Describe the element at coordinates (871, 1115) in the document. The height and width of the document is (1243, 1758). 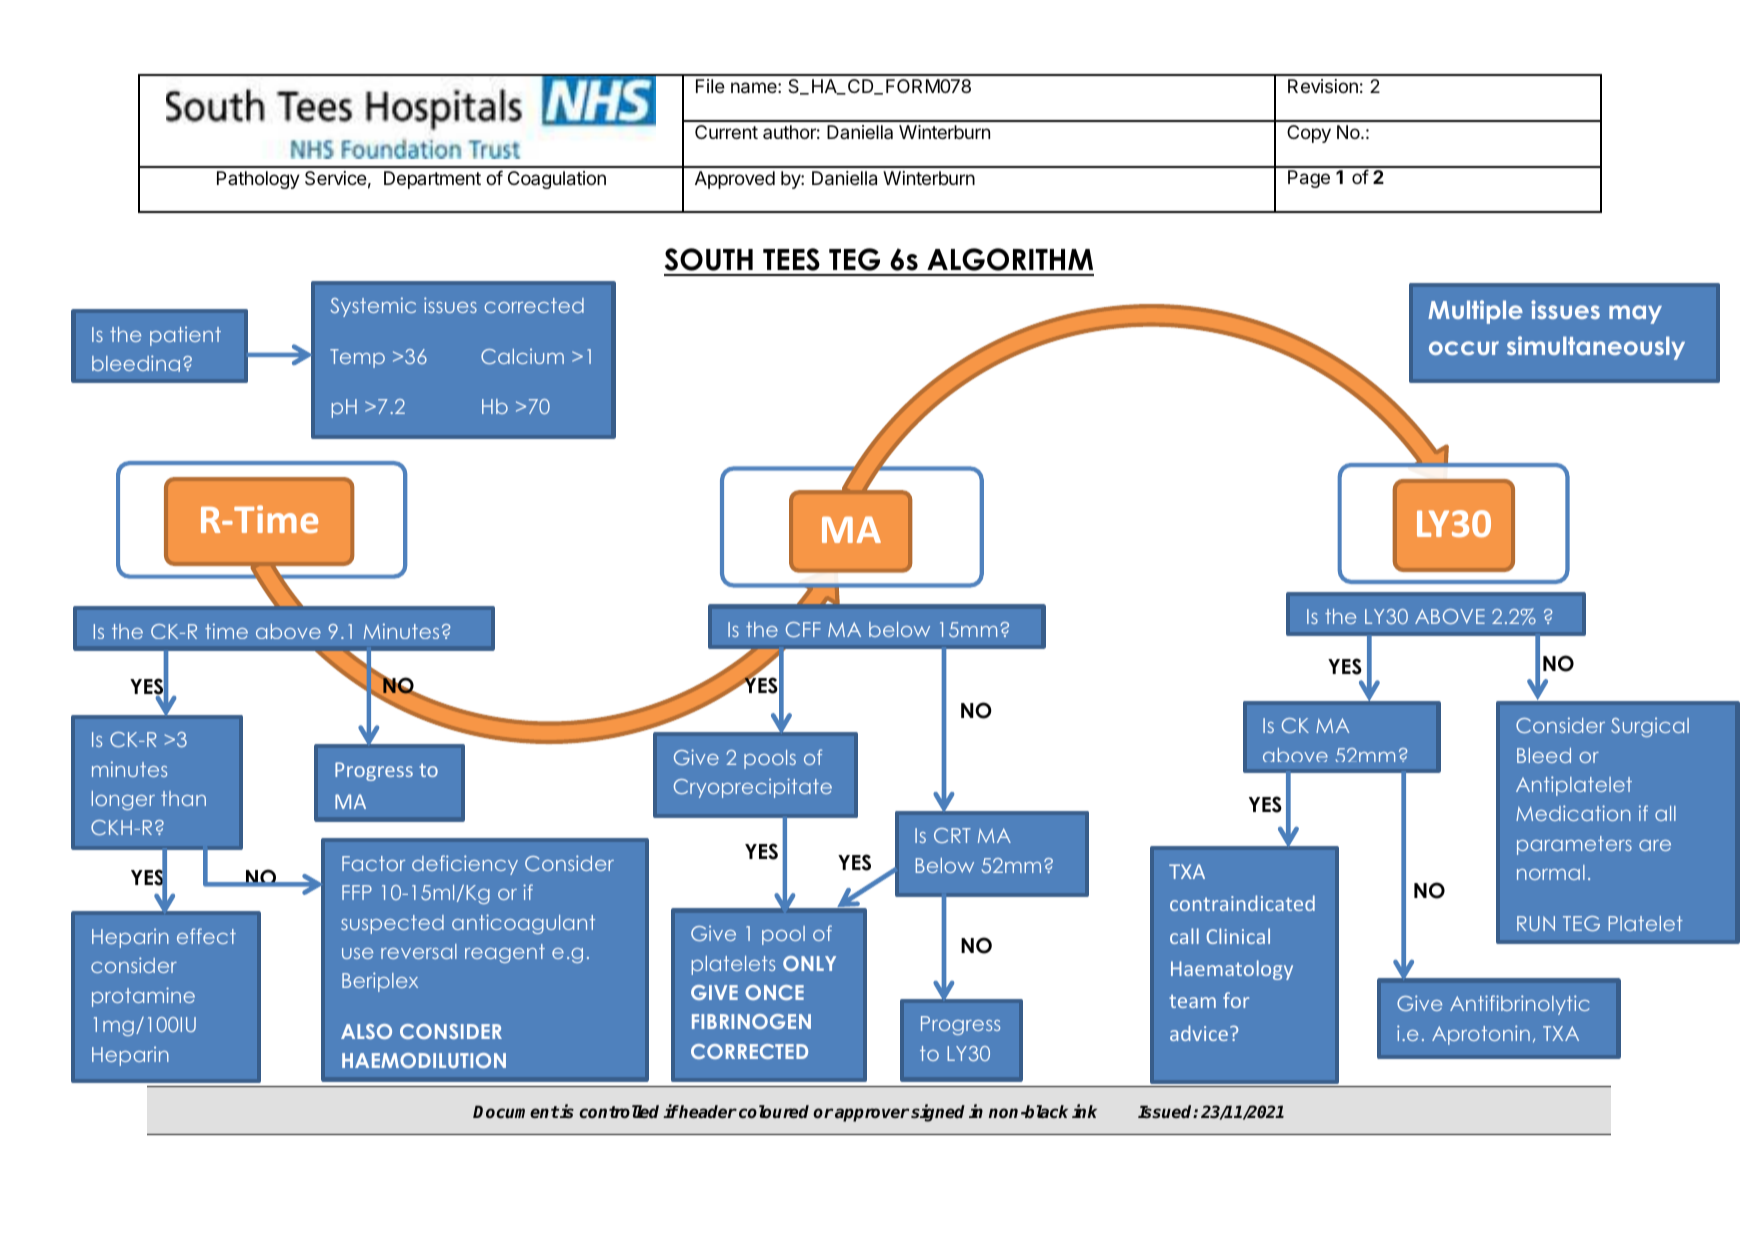
I see `approver` at that location.
